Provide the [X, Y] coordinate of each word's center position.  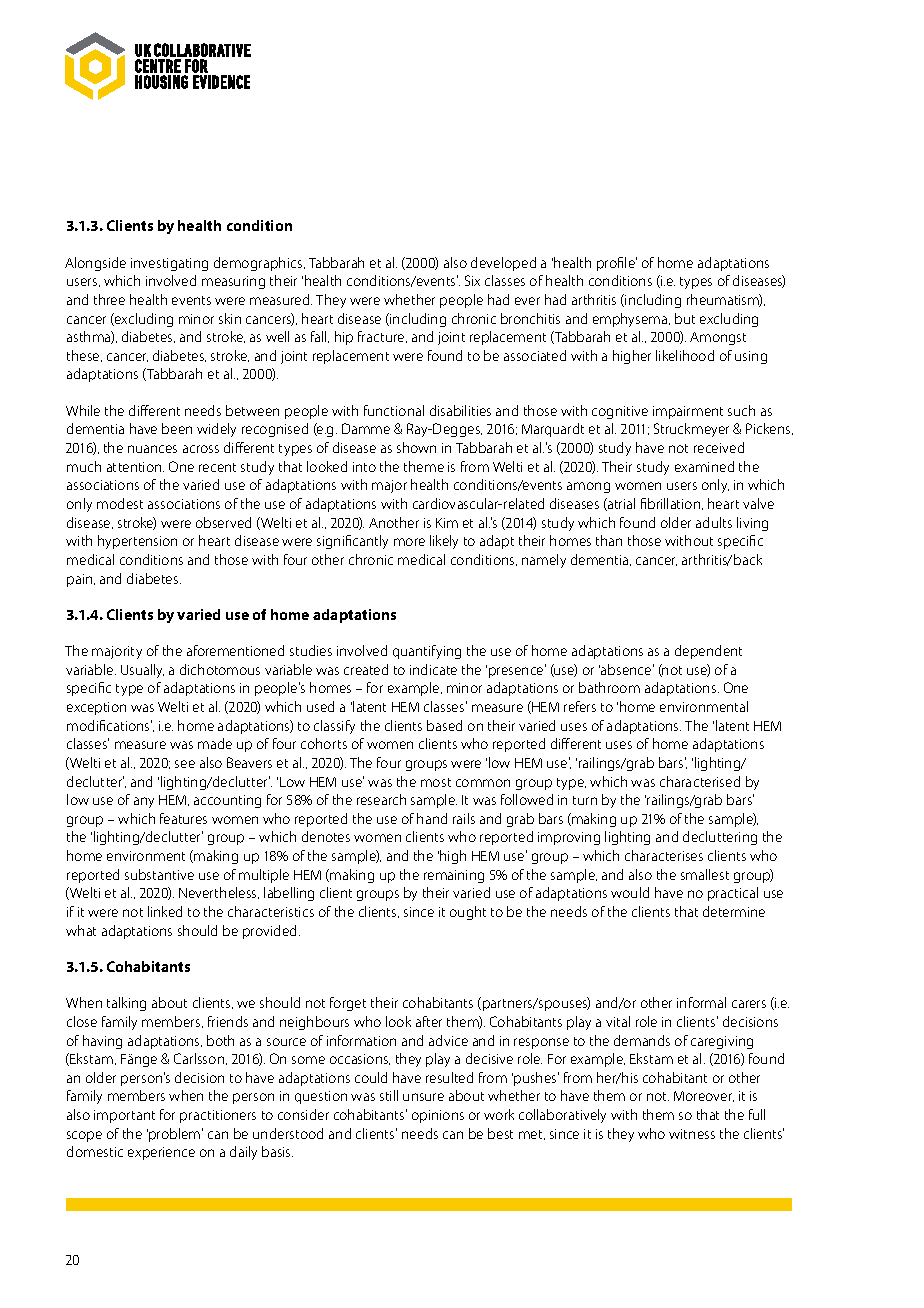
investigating [169, 264]
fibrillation [672, 504]
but [685, 318]
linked [165, 911]
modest [120, 503]
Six [472, 280]
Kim [447, 523]
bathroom [609, 687]
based [444, 725]
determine [734, 911]
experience [161, 1153]
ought [468, 913]
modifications [109, 725]
